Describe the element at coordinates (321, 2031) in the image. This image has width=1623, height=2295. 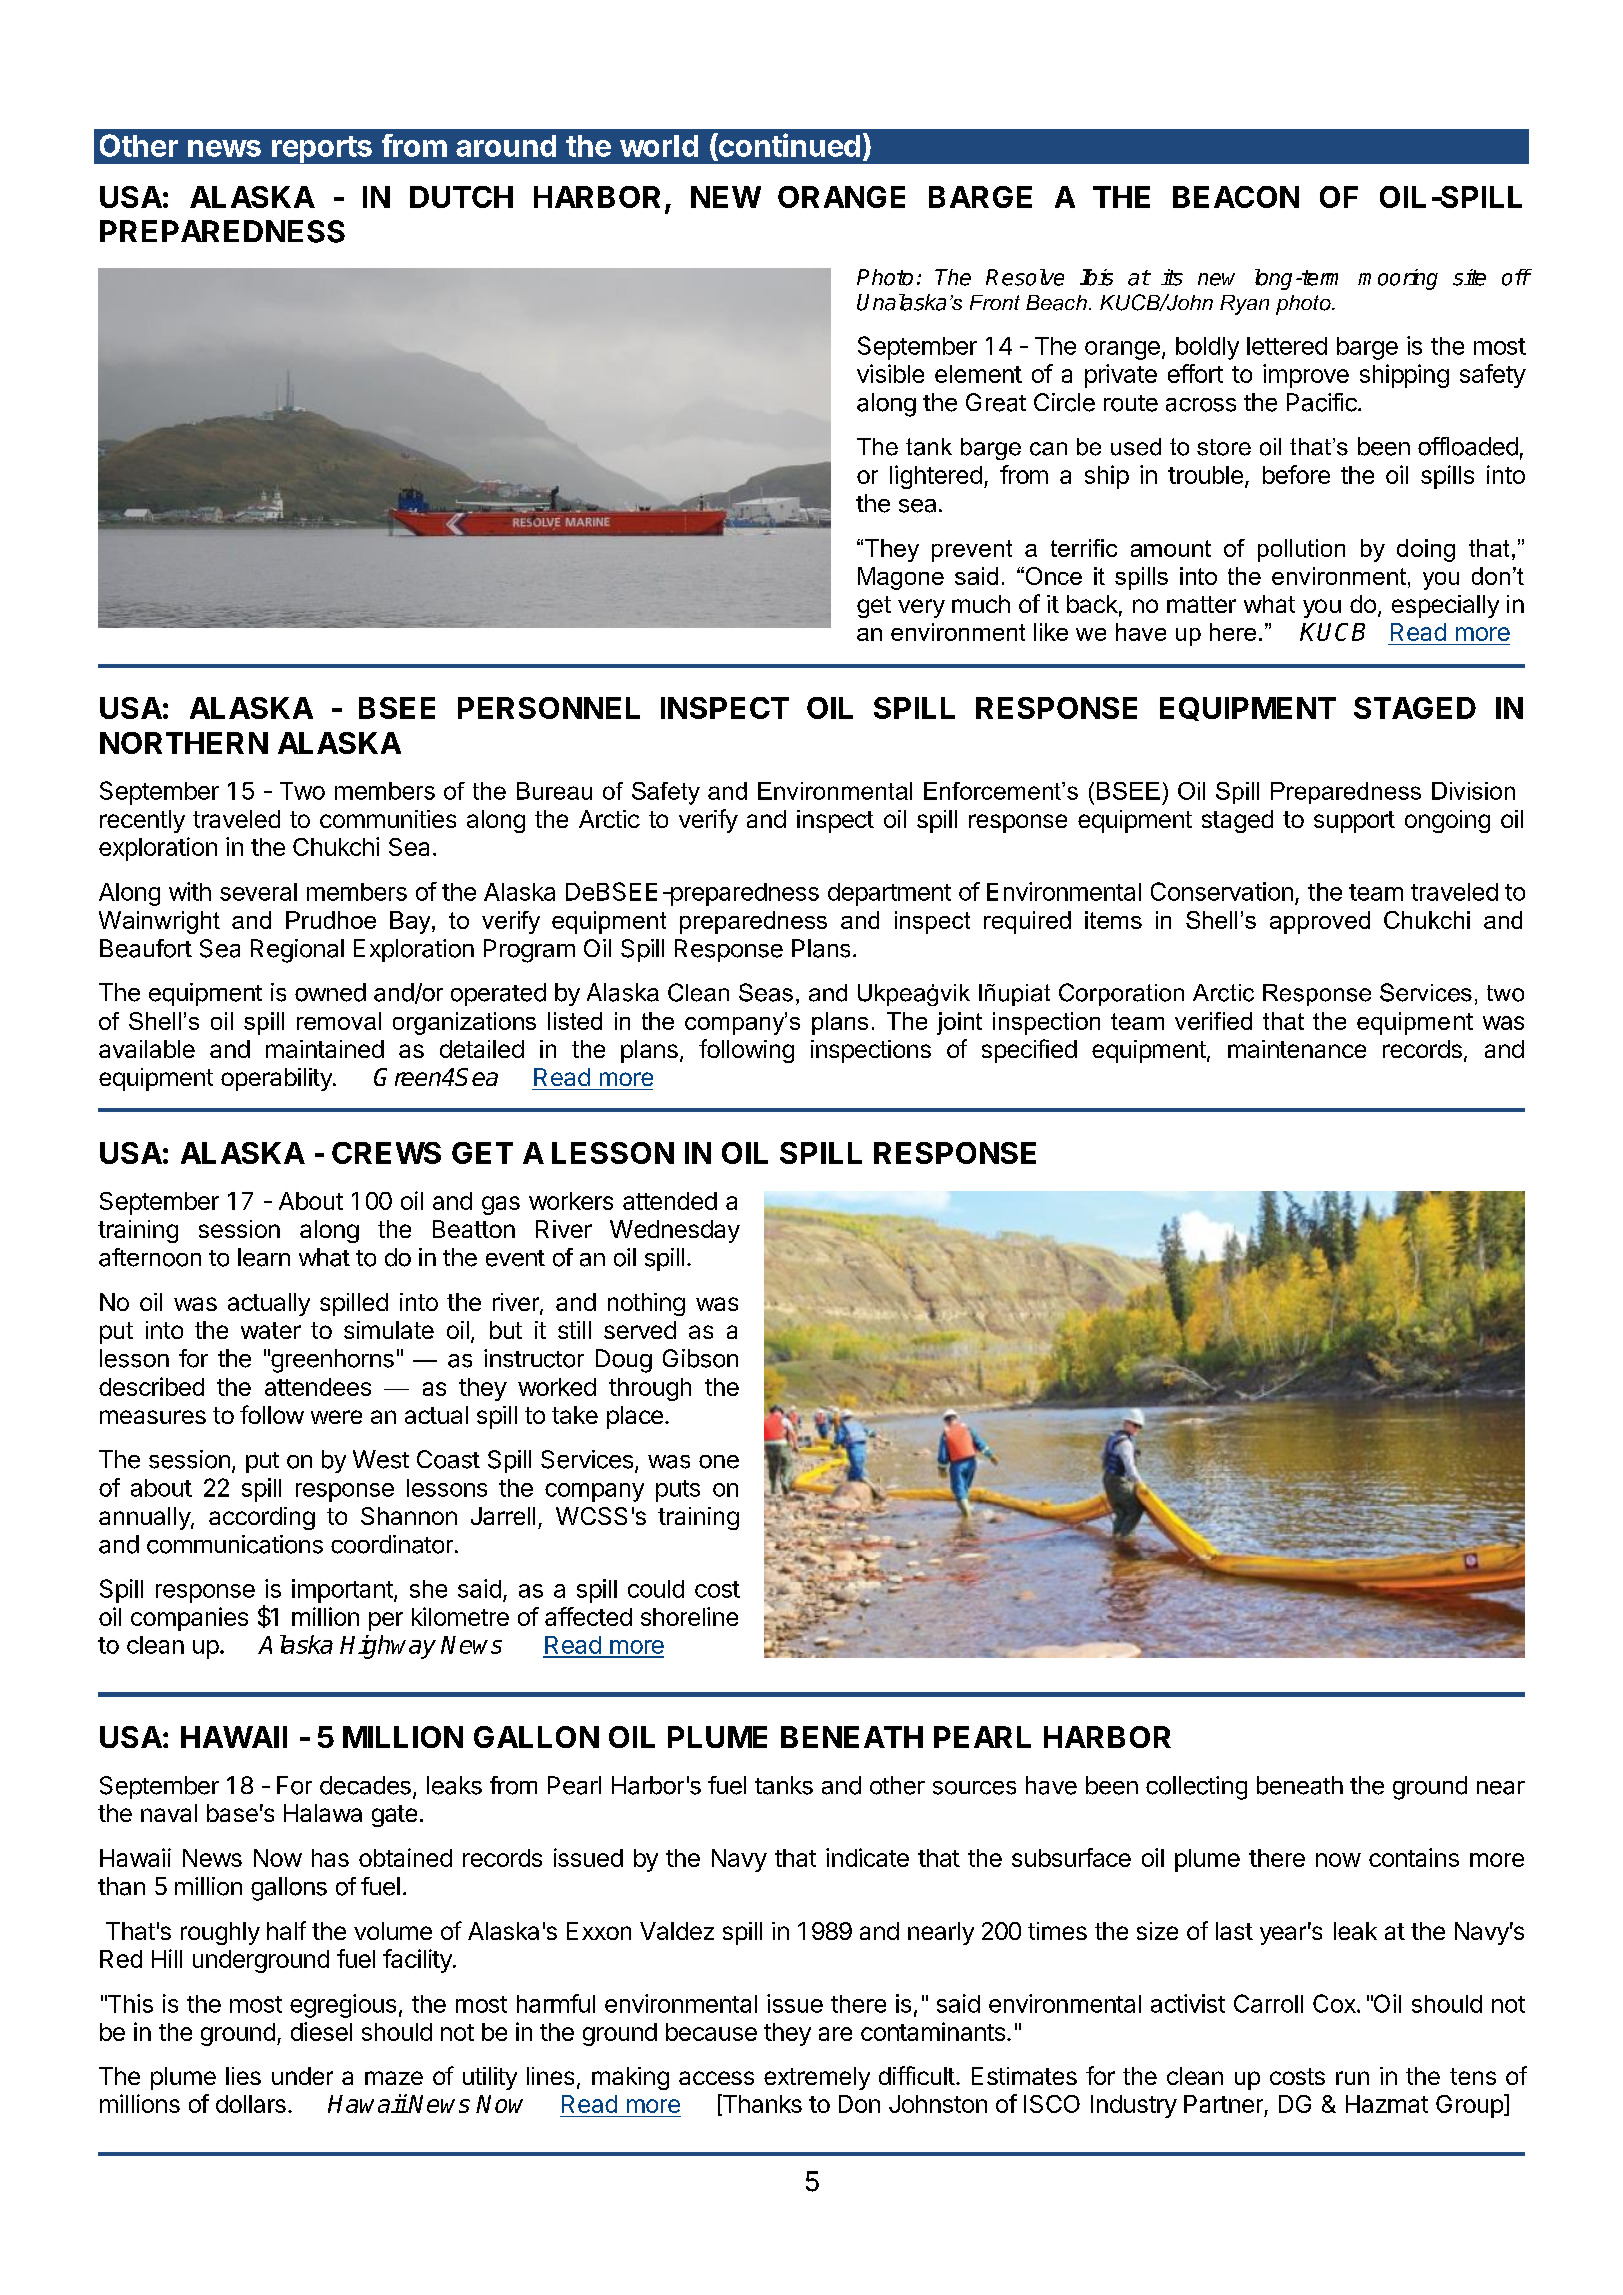
I see `diesel` at that location.
